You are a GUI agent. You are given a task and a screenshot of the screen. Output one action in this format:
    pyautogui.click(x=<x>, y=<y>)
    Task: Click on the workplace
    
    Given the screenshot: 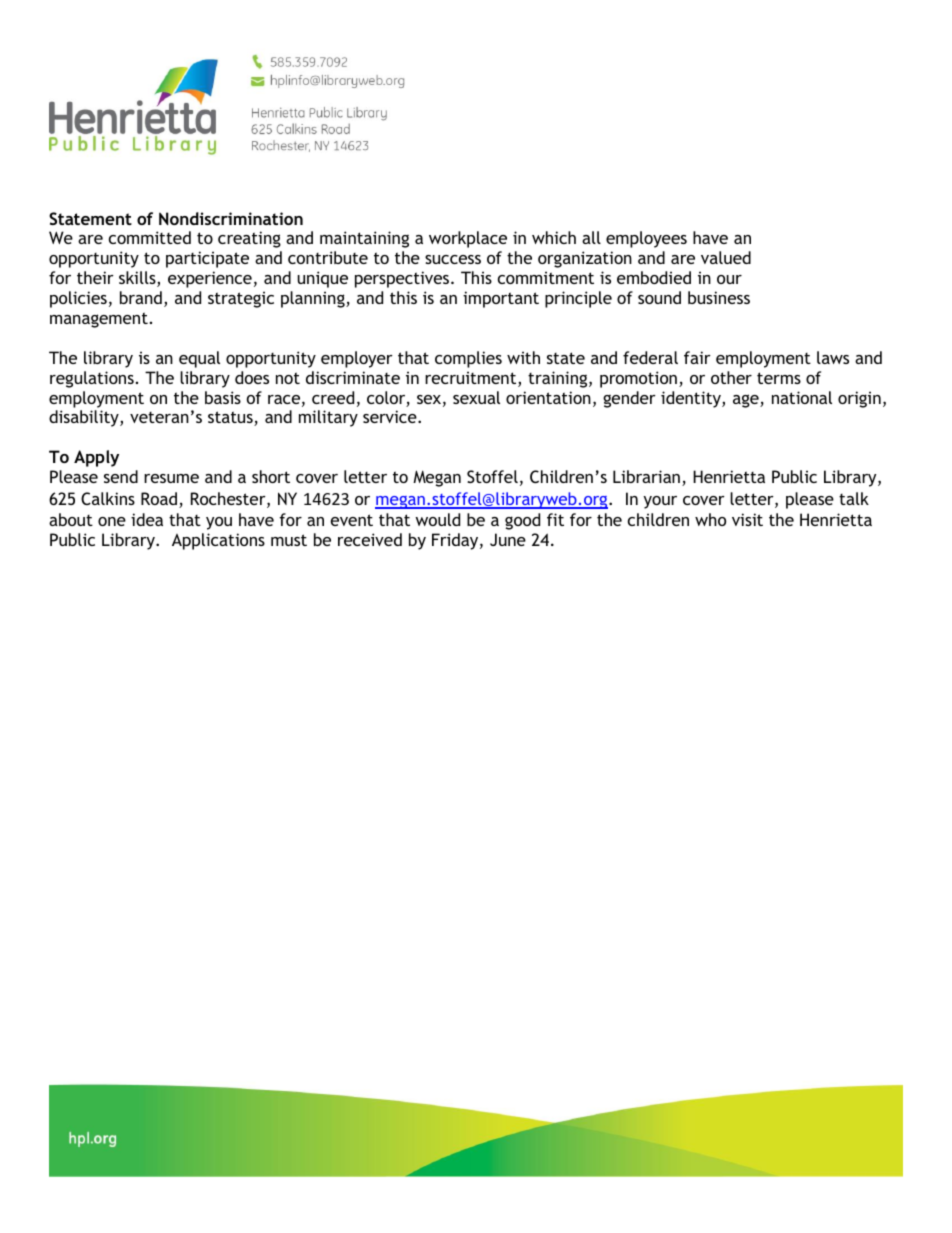 What is the action you would take?
    pyautogui.click(x=468, y=239)
